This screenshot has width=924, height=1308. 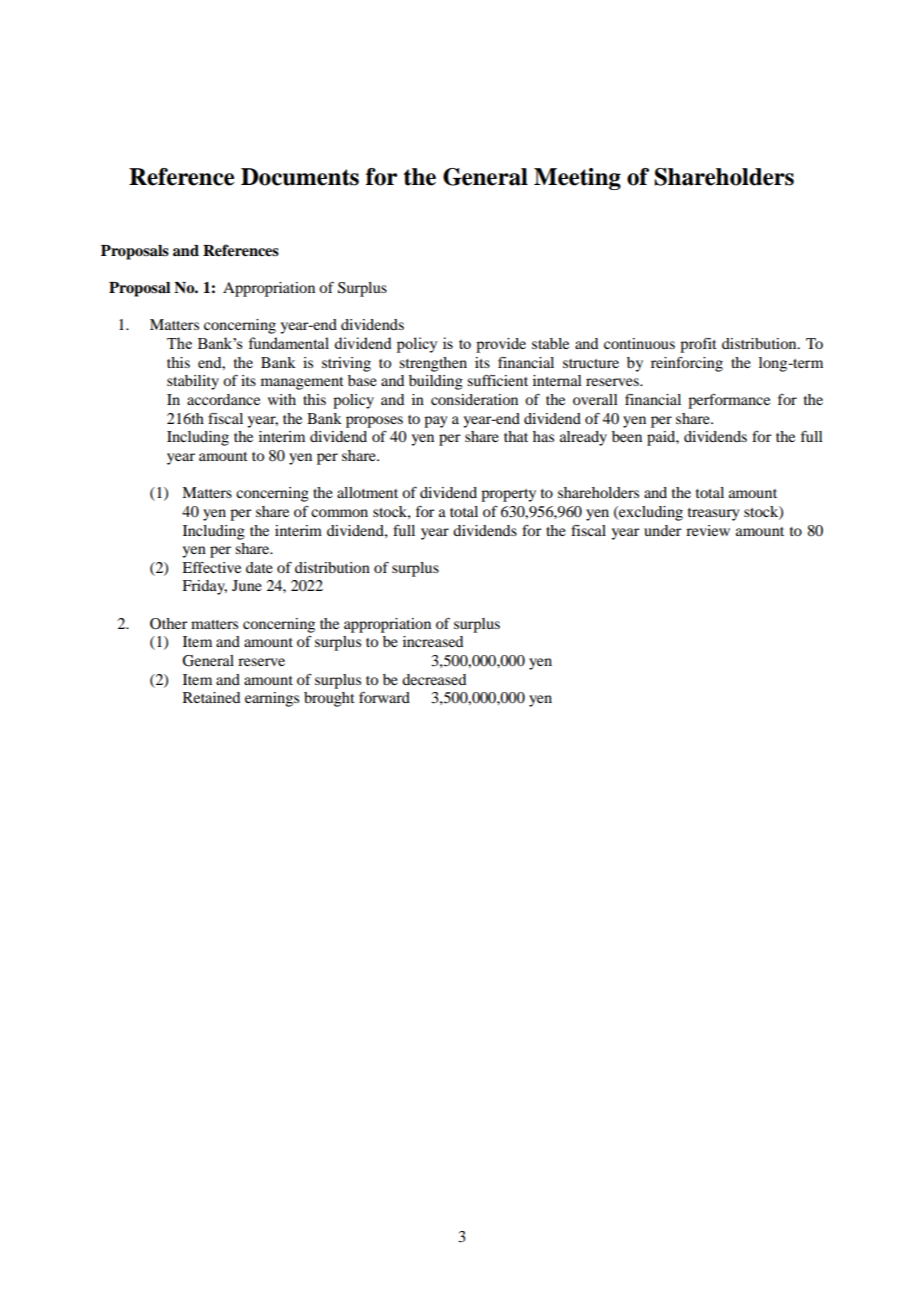 I want to click on continuous, so click(x=639, y=343).
